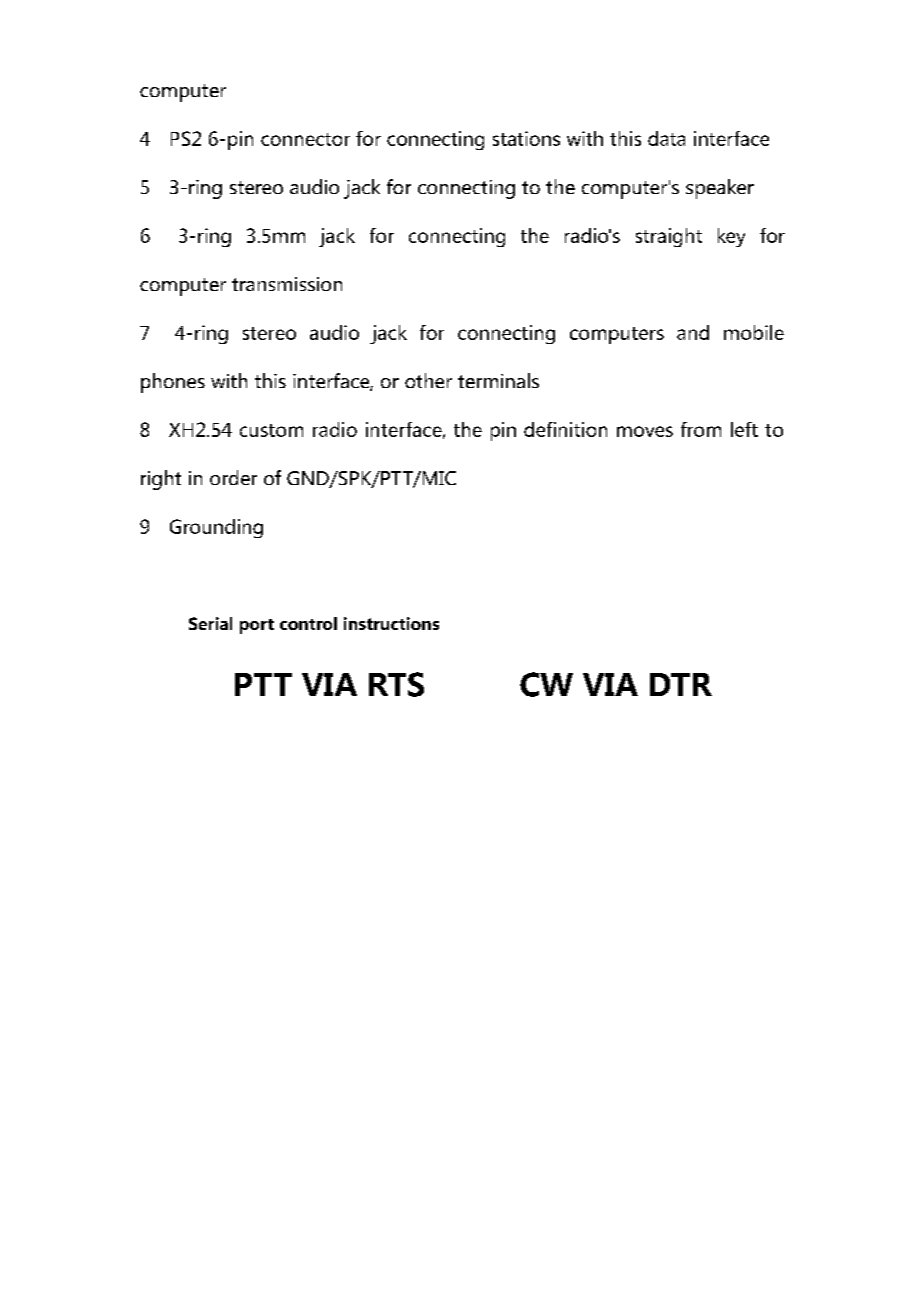  Describe the element at coordinates (305, 139) in the page. I see `connector` at that location.
